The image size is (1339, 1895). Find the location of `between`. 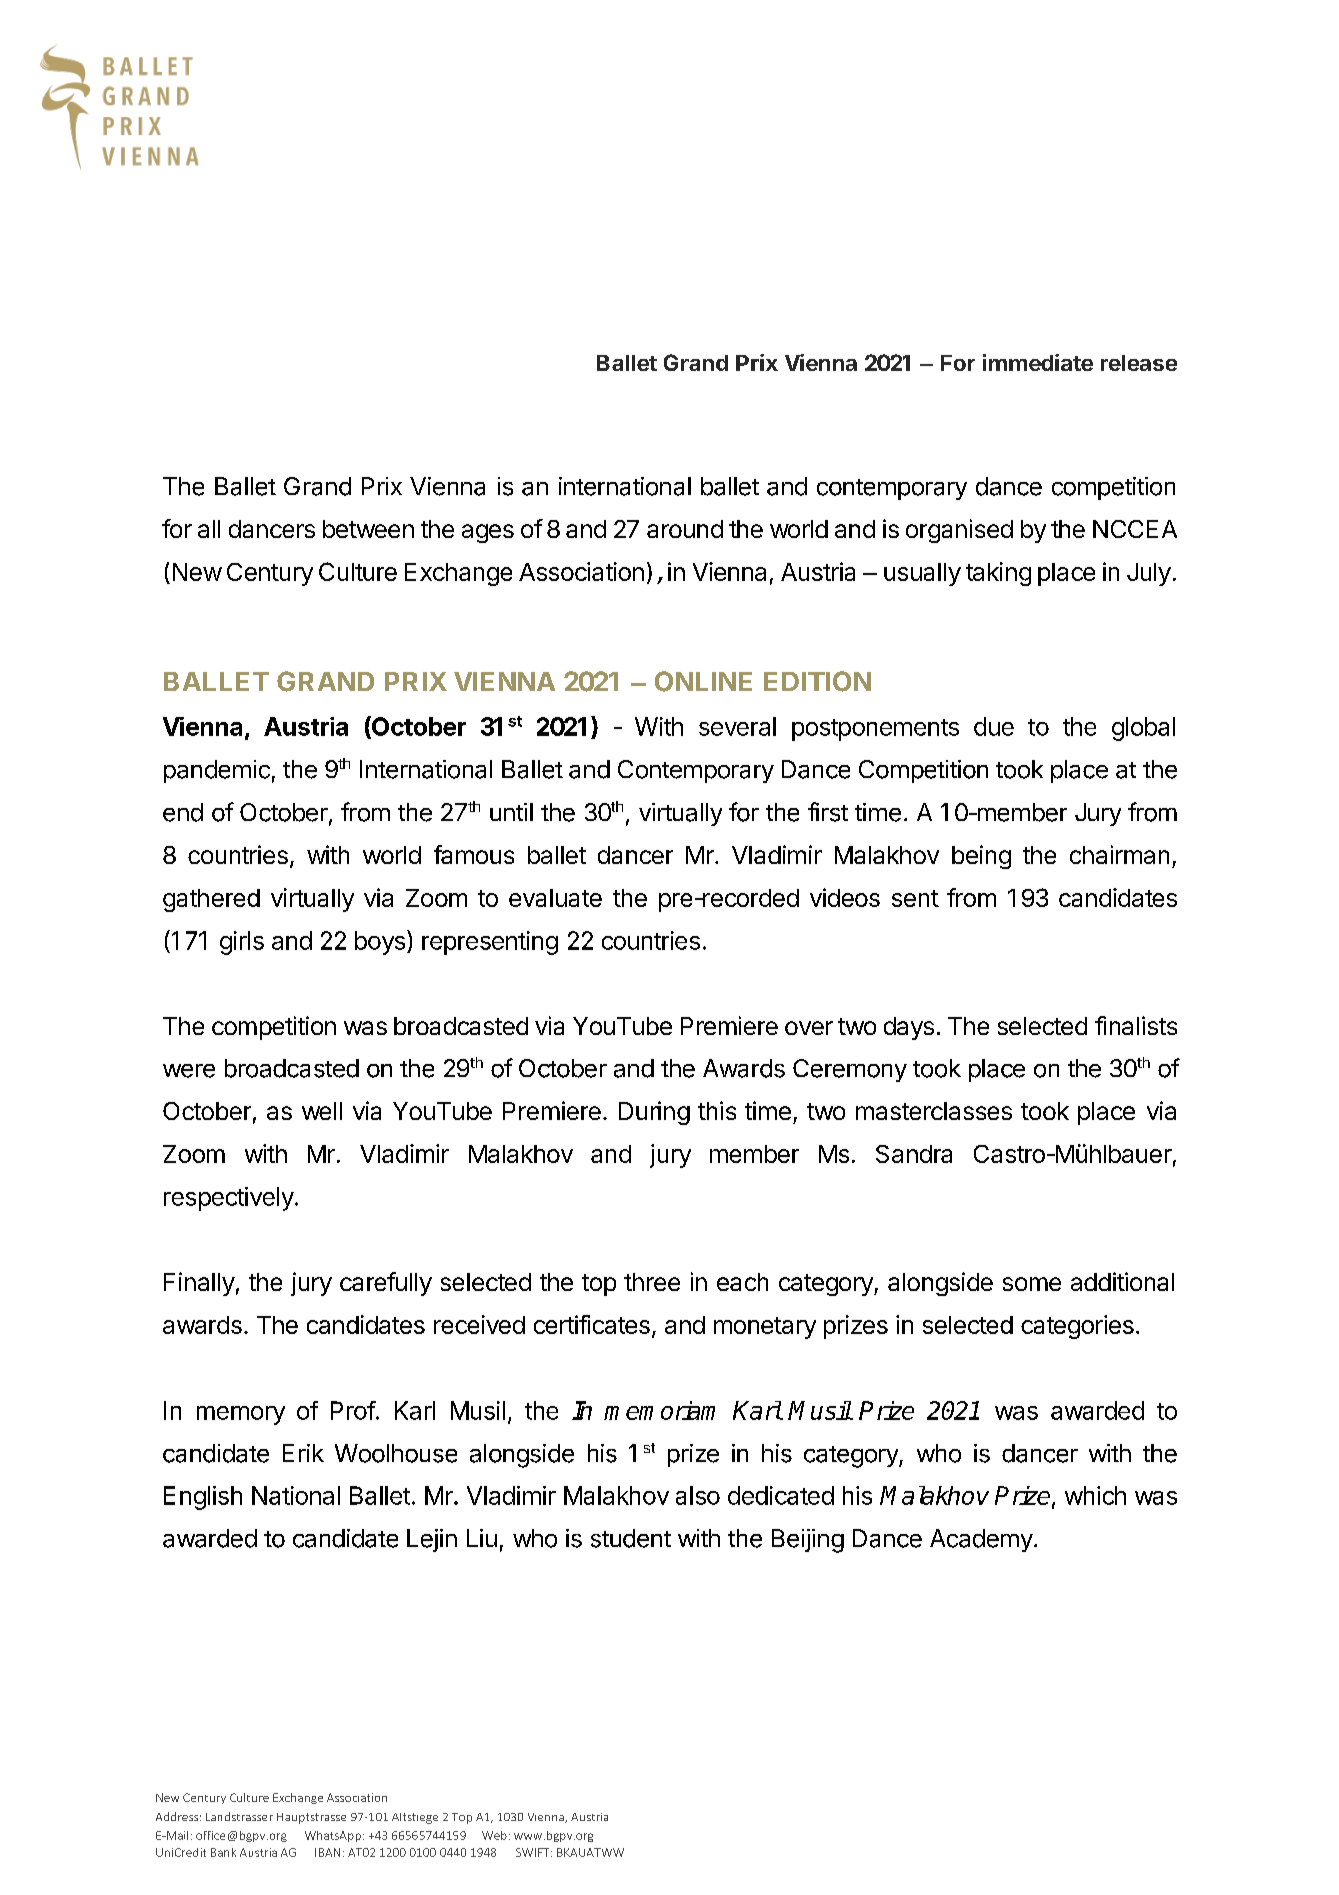

between is located at coordinates (368, 529).
